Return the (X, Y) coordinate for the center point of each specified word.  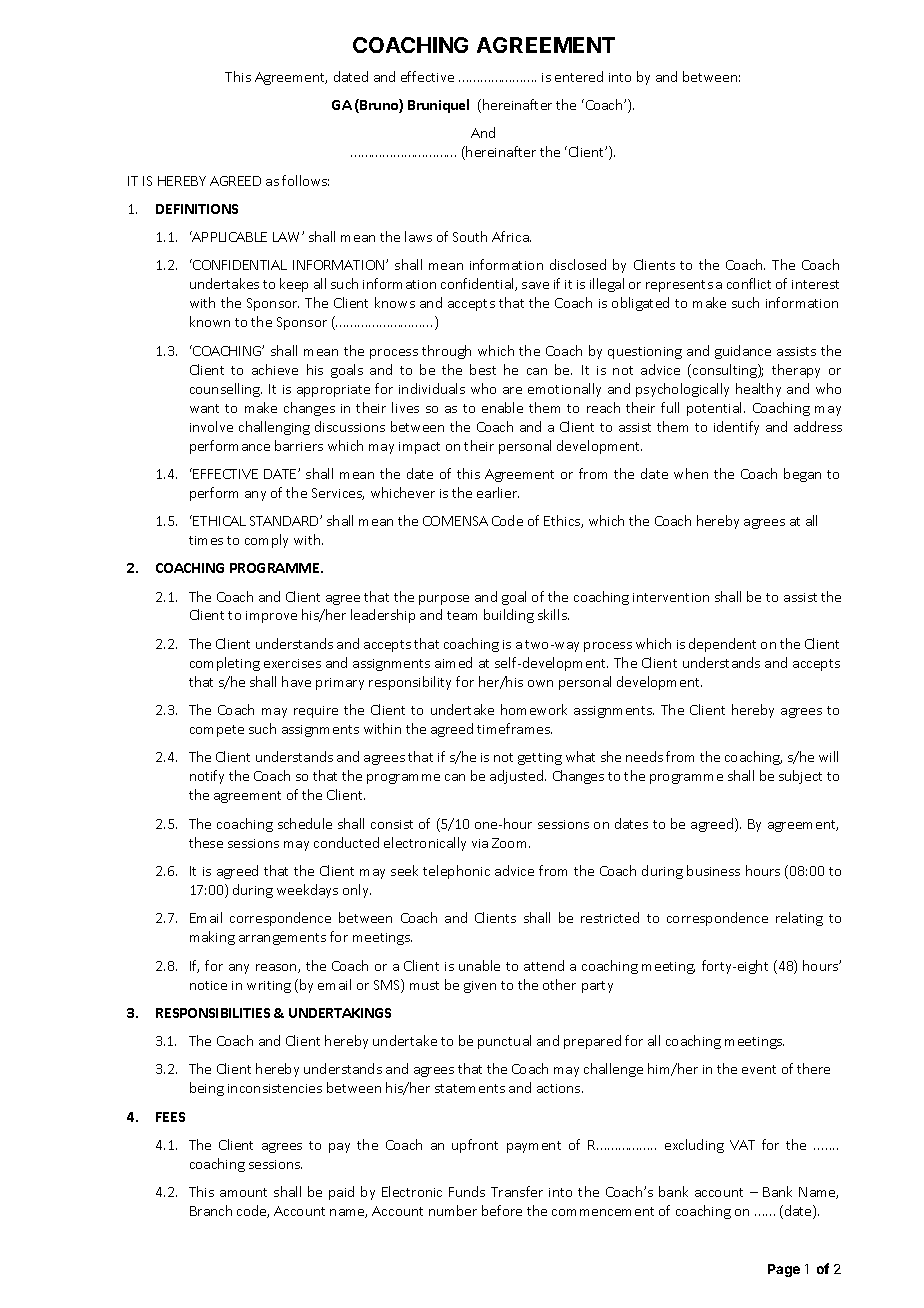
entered (579, 76)
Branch (211, 1210)
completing (225, 664)
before (502, 1210)
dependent (722, 645)
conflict (749, 283)
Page (784, 1270)
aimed (453, 662)
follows (305, 180)
